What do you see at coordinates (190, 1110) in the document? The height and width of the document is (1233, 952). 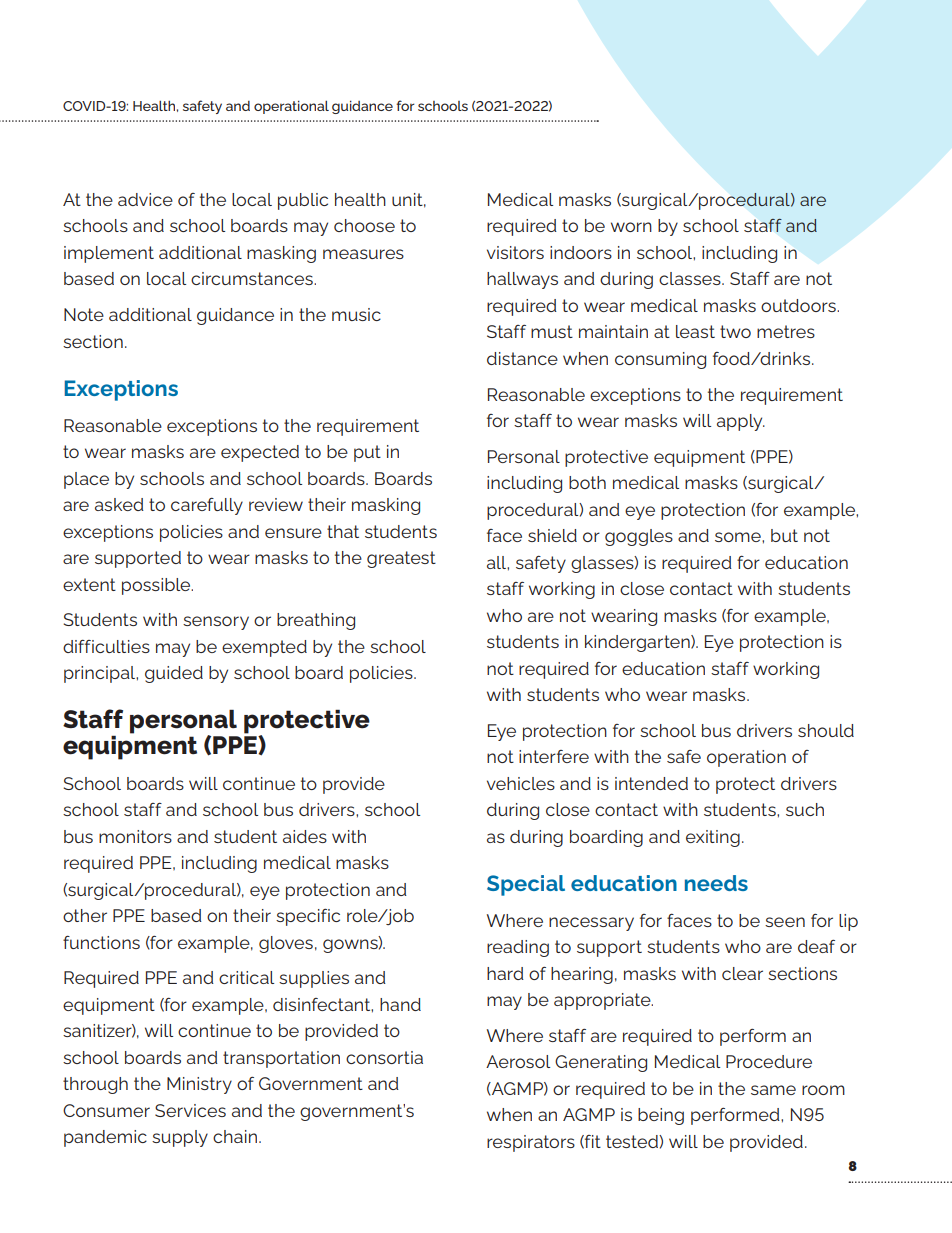 I see `Services` at bounding box center [190, 1110].
